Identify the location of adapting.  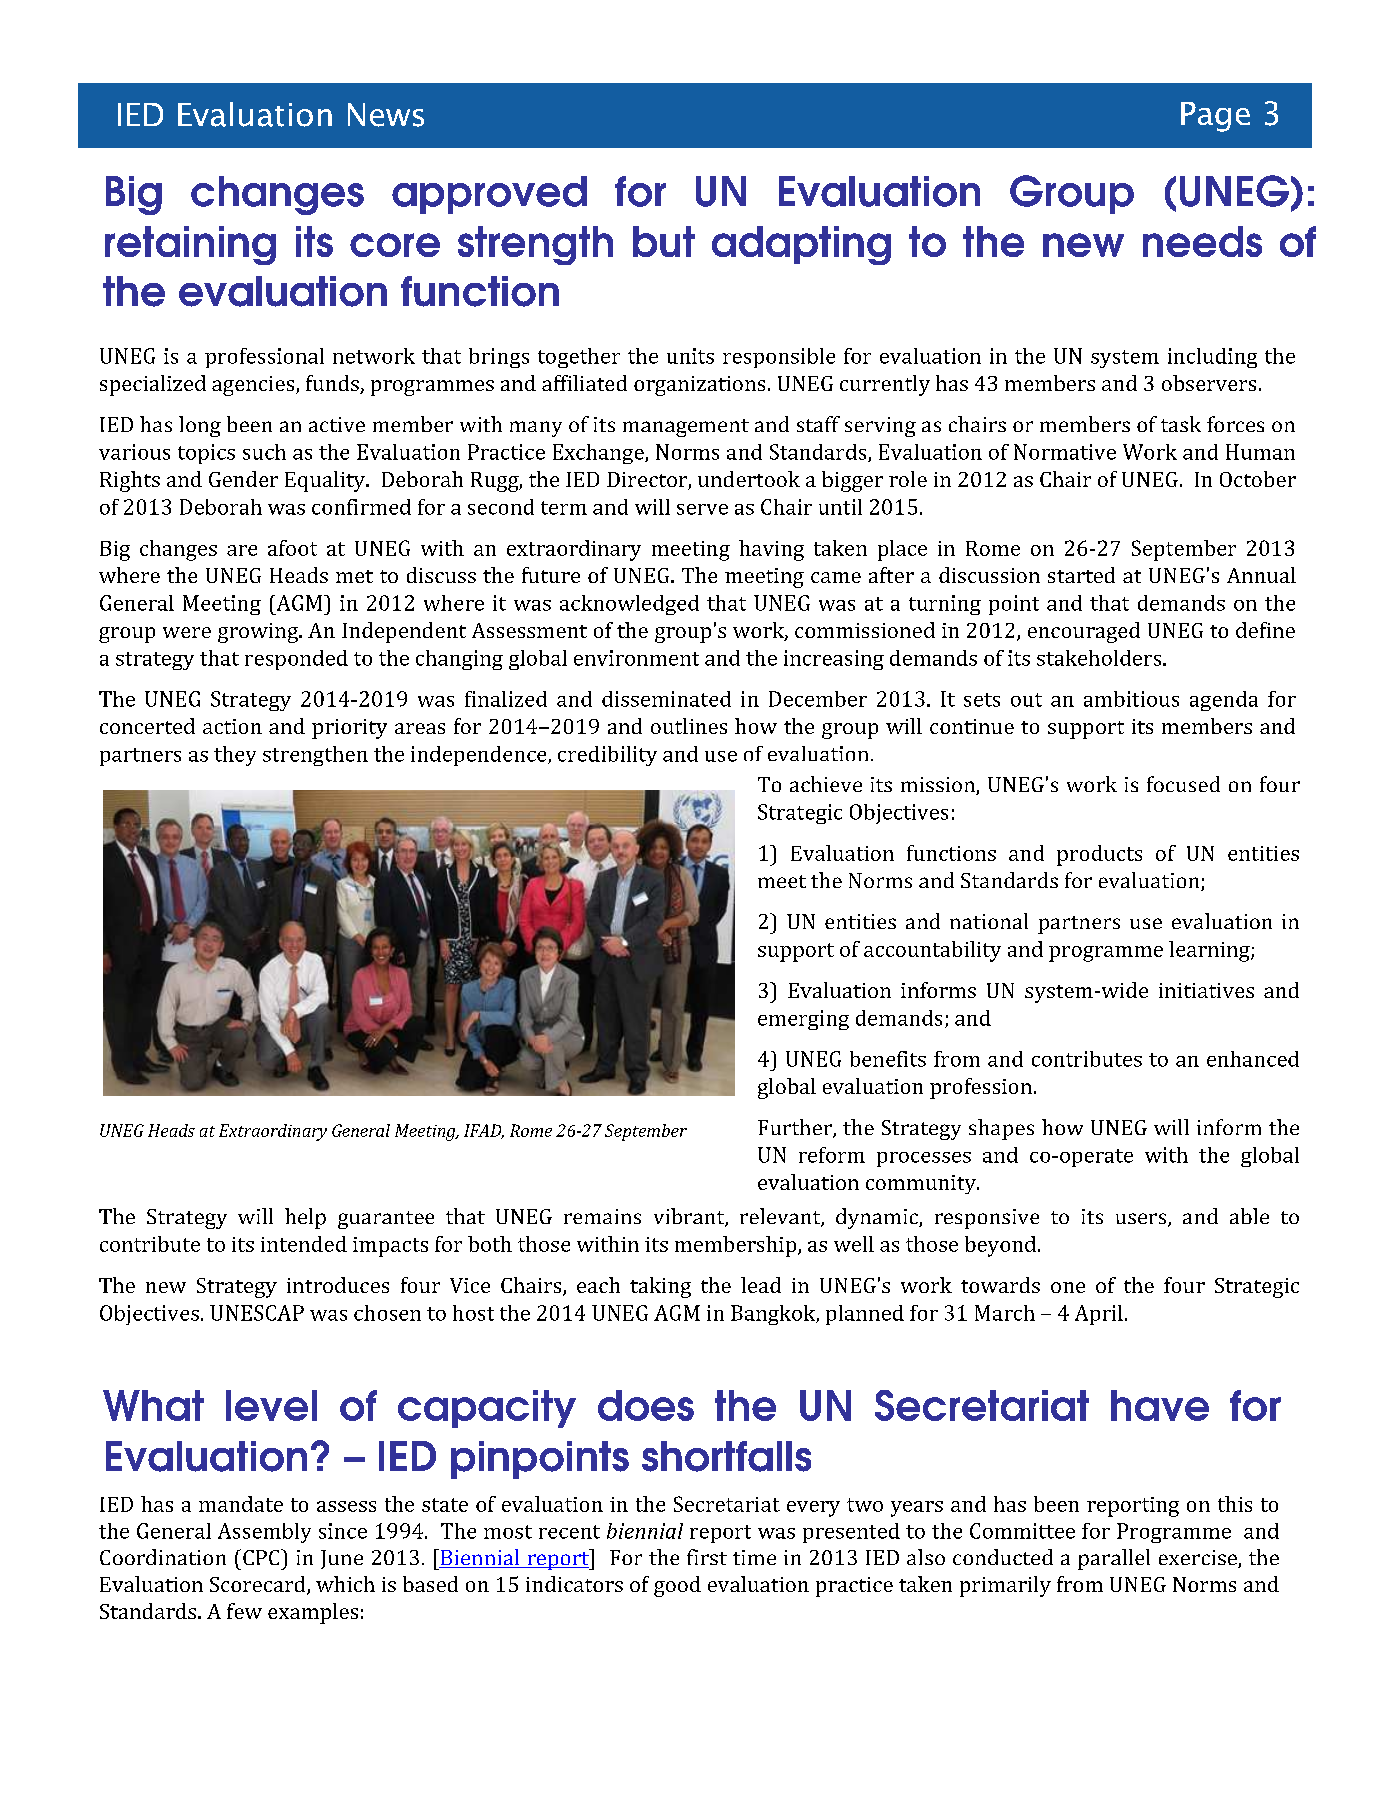
(801, 245).
